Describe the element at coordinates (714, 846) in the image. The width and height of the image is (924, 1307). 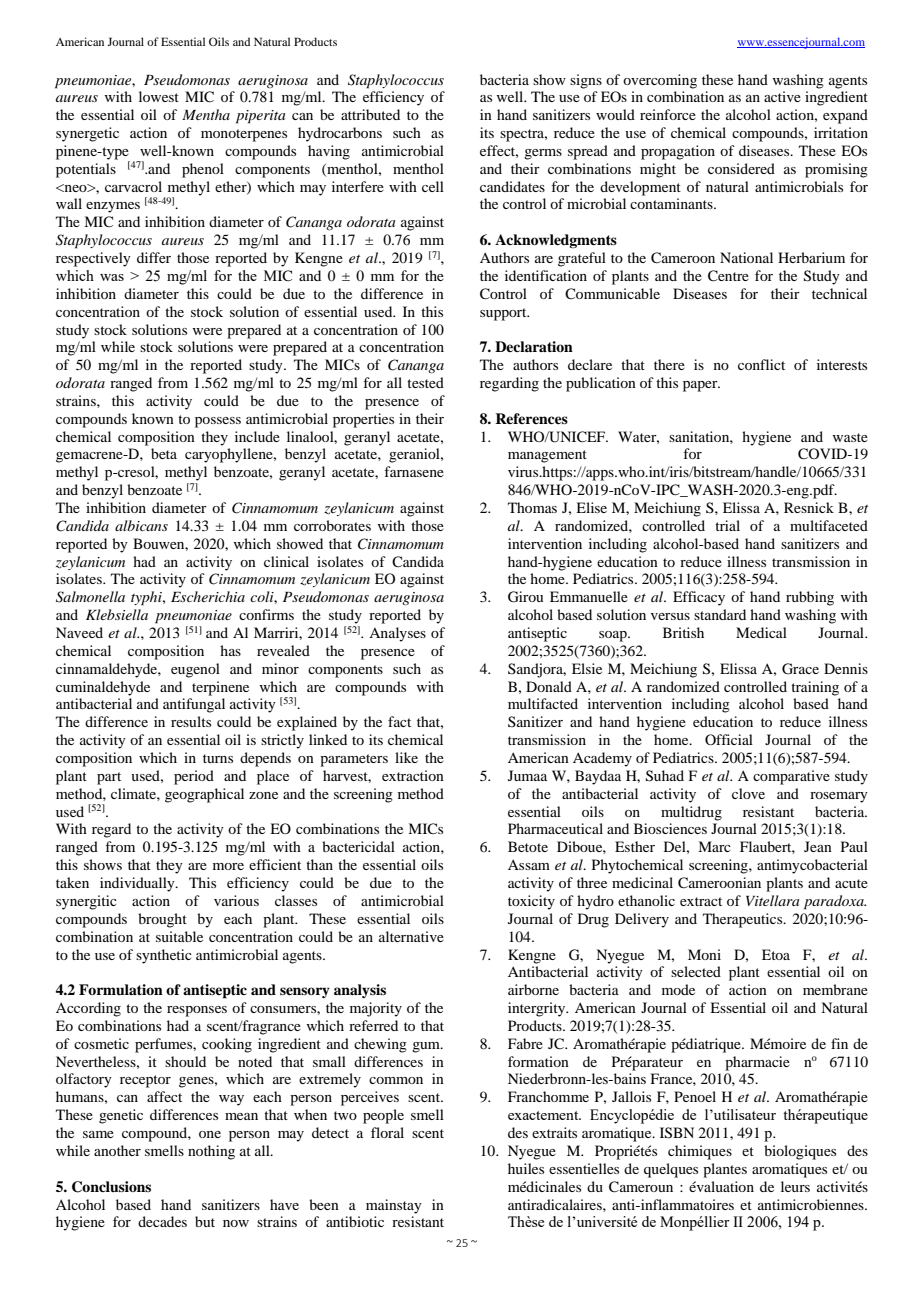
I see `Marc` at that location.
